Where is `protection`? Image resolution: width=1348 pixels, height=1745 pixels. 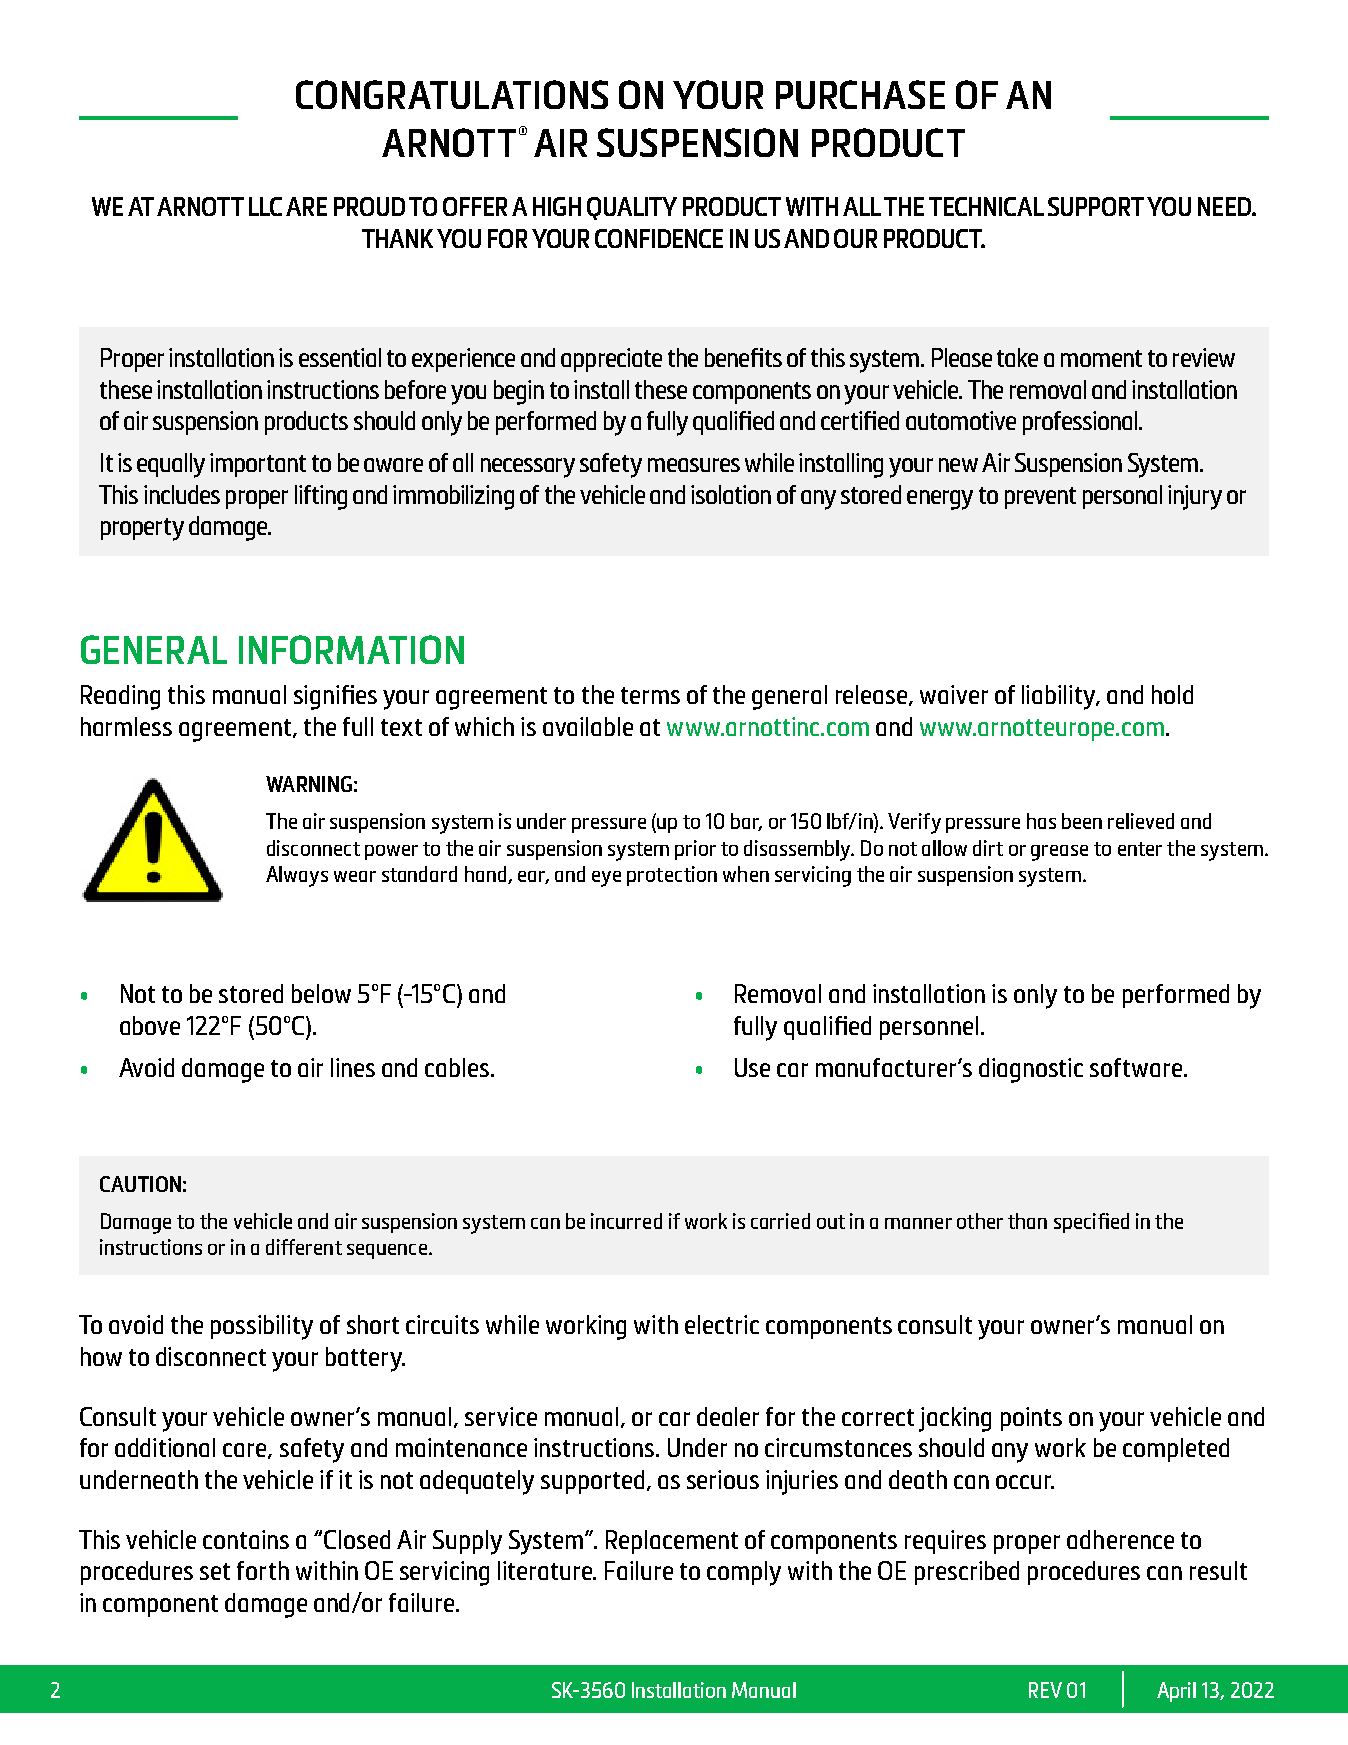 protection is located at coordinates (672, 876).
